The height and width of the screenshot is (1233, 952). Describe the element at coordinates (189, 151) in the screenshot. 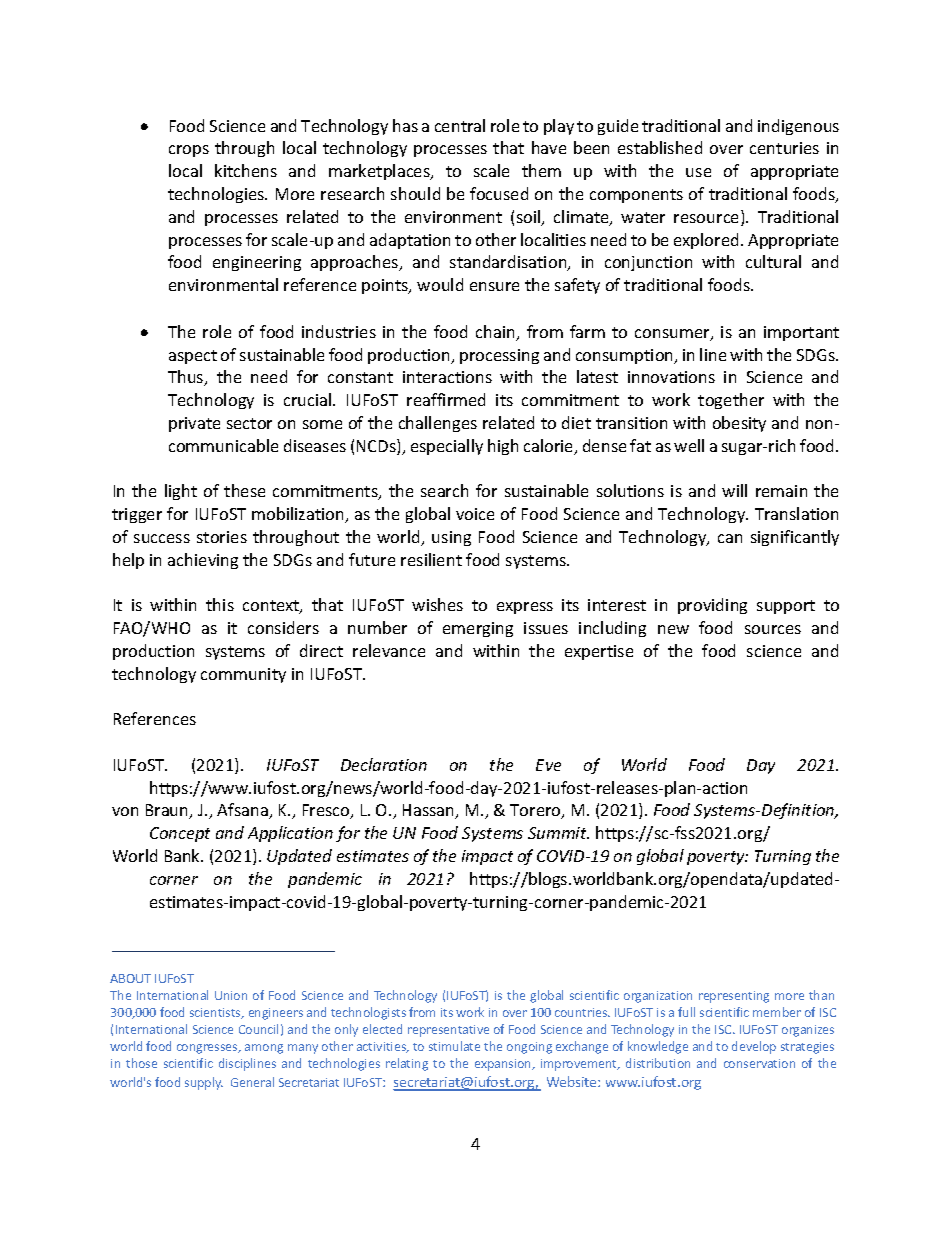

I see `crops` at that location.
